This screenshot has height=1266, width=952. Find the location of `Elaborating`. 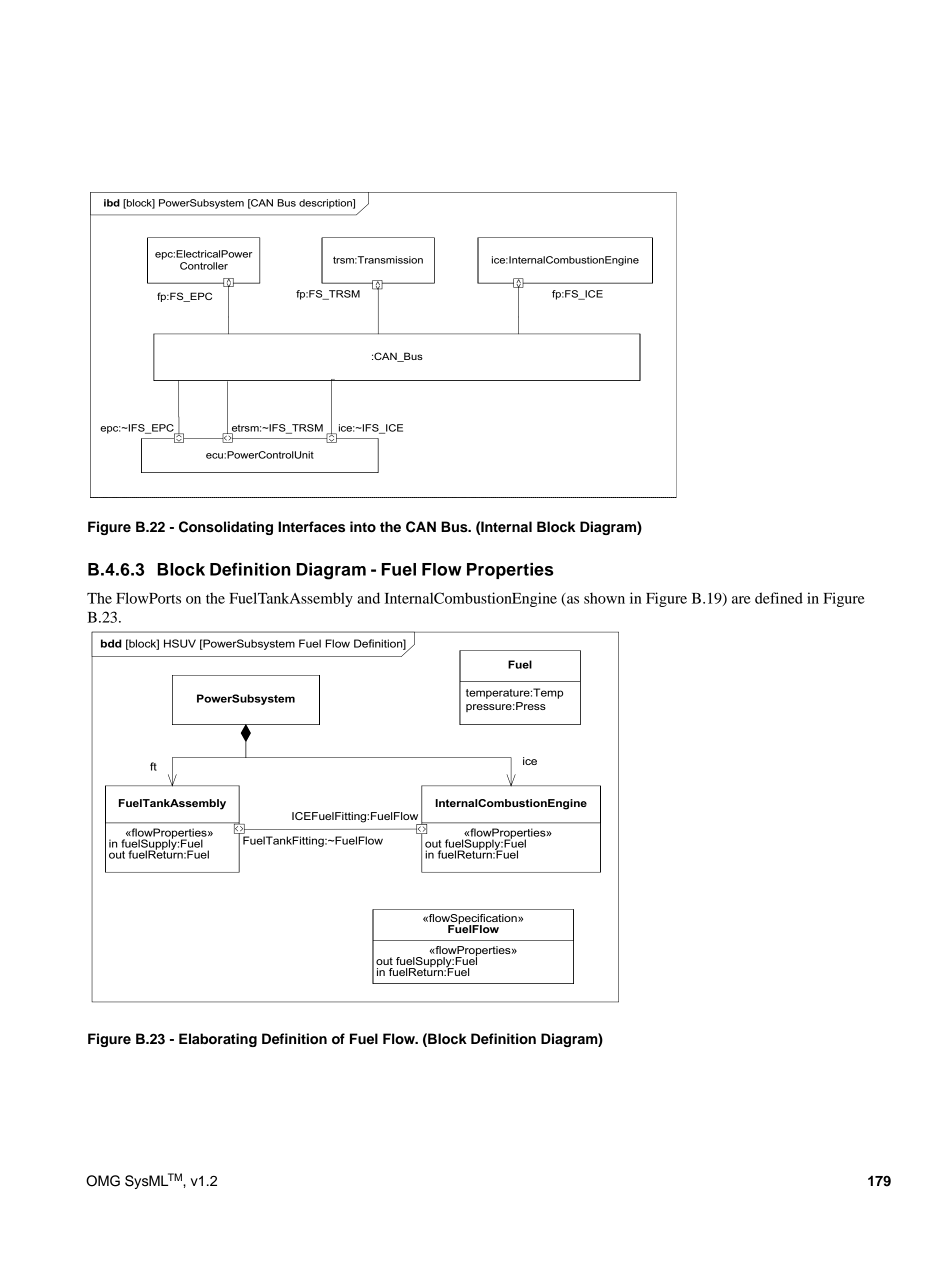

Elaborating is located at coordinates (218, 1040).
